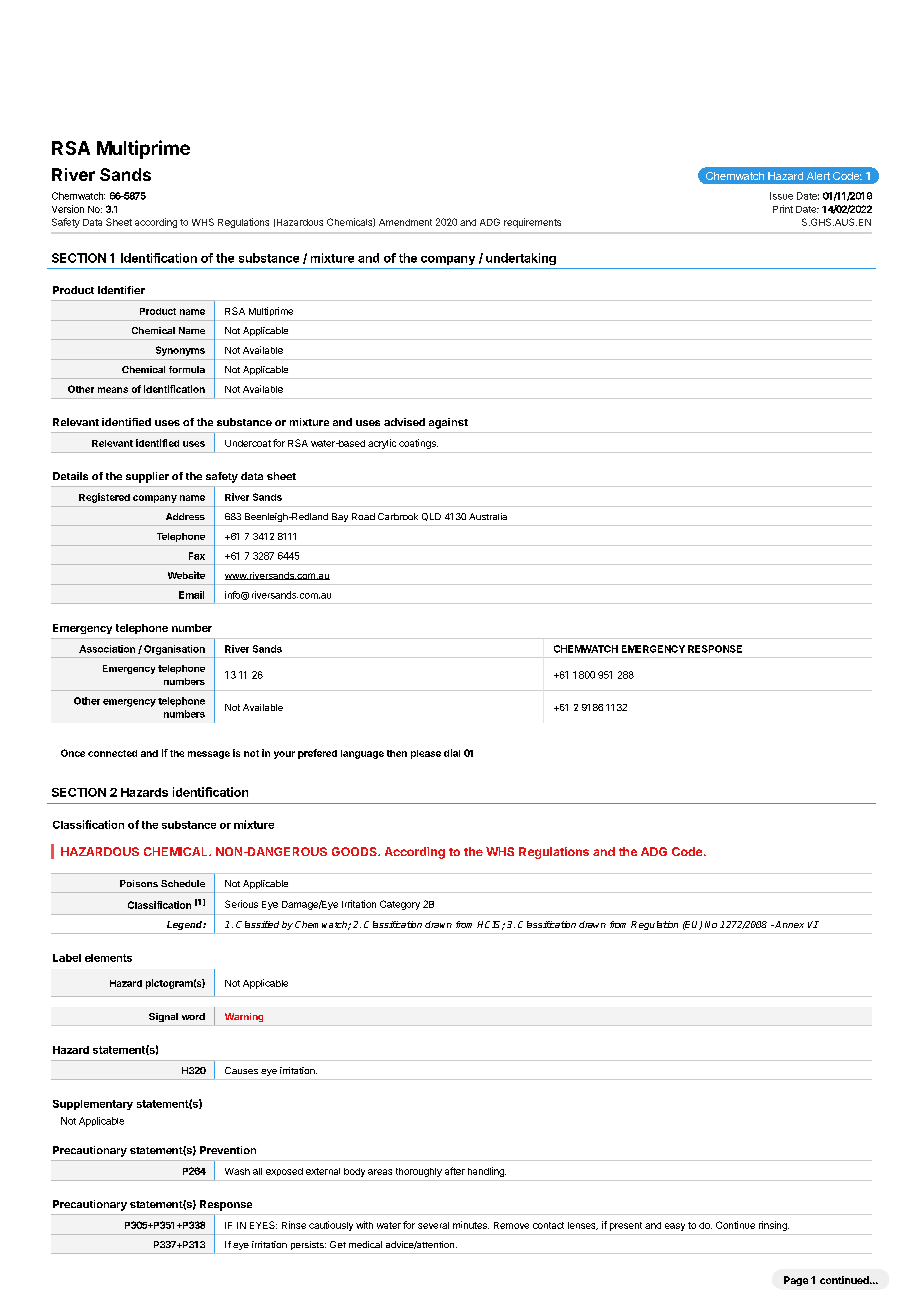  I want to click on Poisons, so click(139, 883).
